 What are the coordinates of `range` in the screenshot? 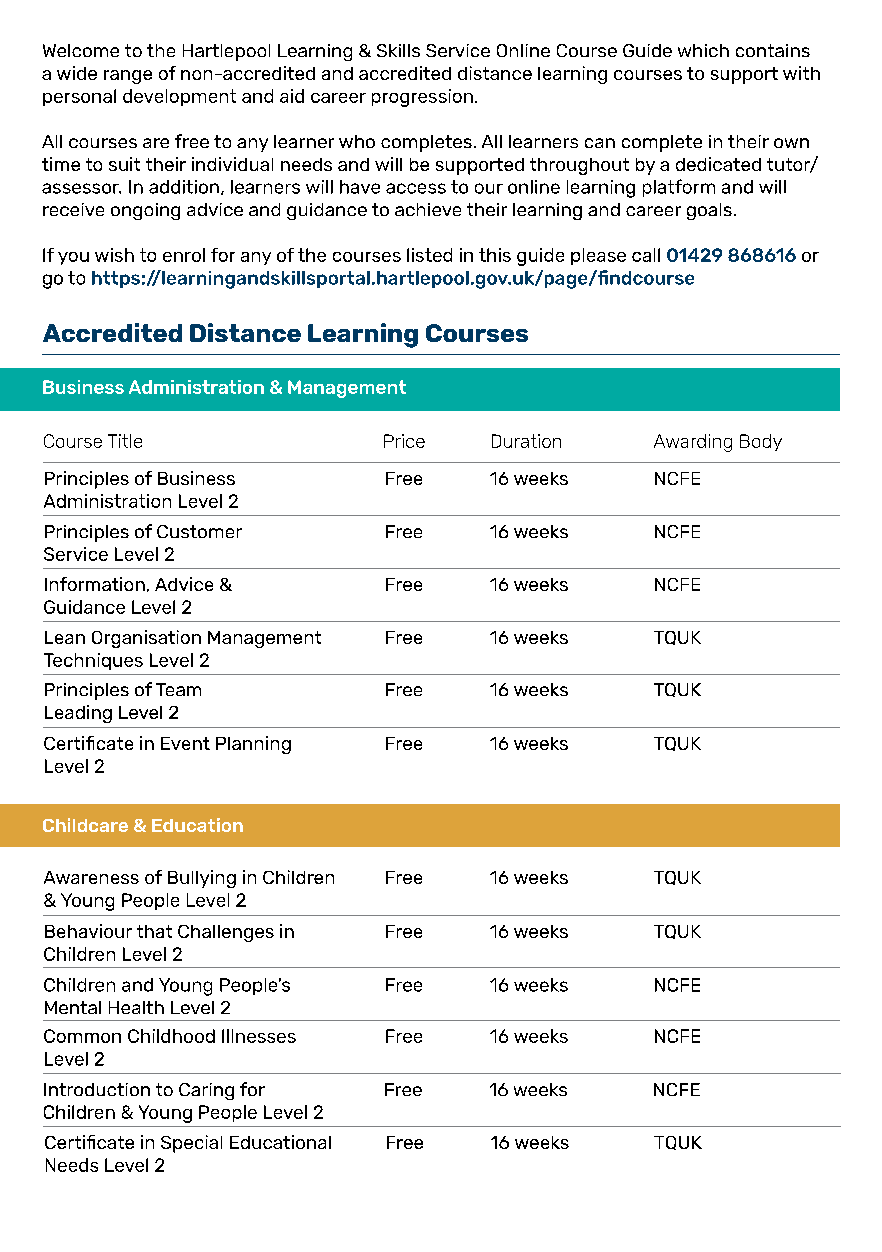 It's located at (128, 77).
